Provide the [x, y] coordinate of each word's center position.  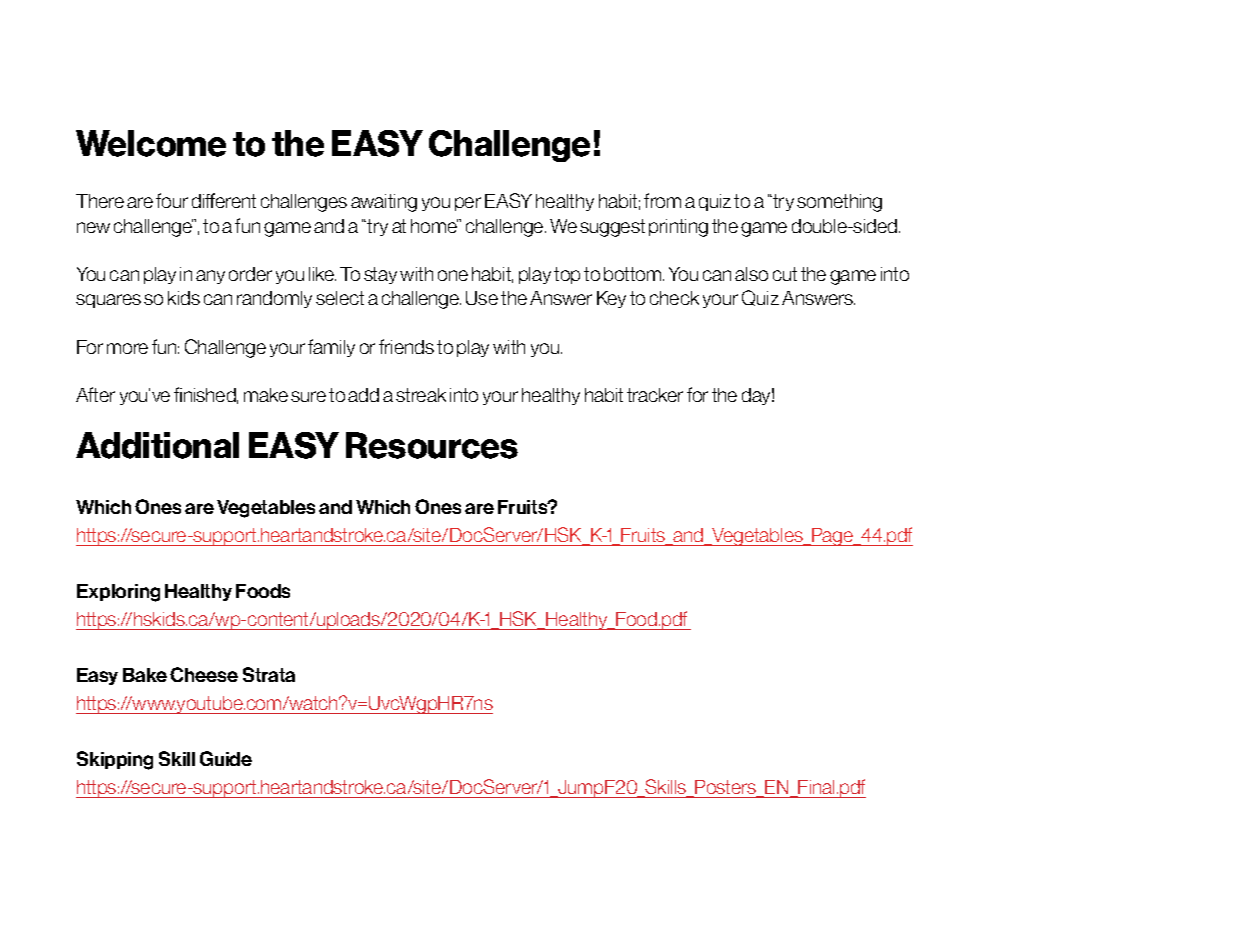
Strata [269, 674]
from [662, 200]
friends [406, 346]
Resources [432, 445]
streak [421, 395]
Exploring [118, 593]
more [127, 348]
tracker [655, 395]
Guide [226, 758]
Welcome [151, 143]
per [468, 204]
